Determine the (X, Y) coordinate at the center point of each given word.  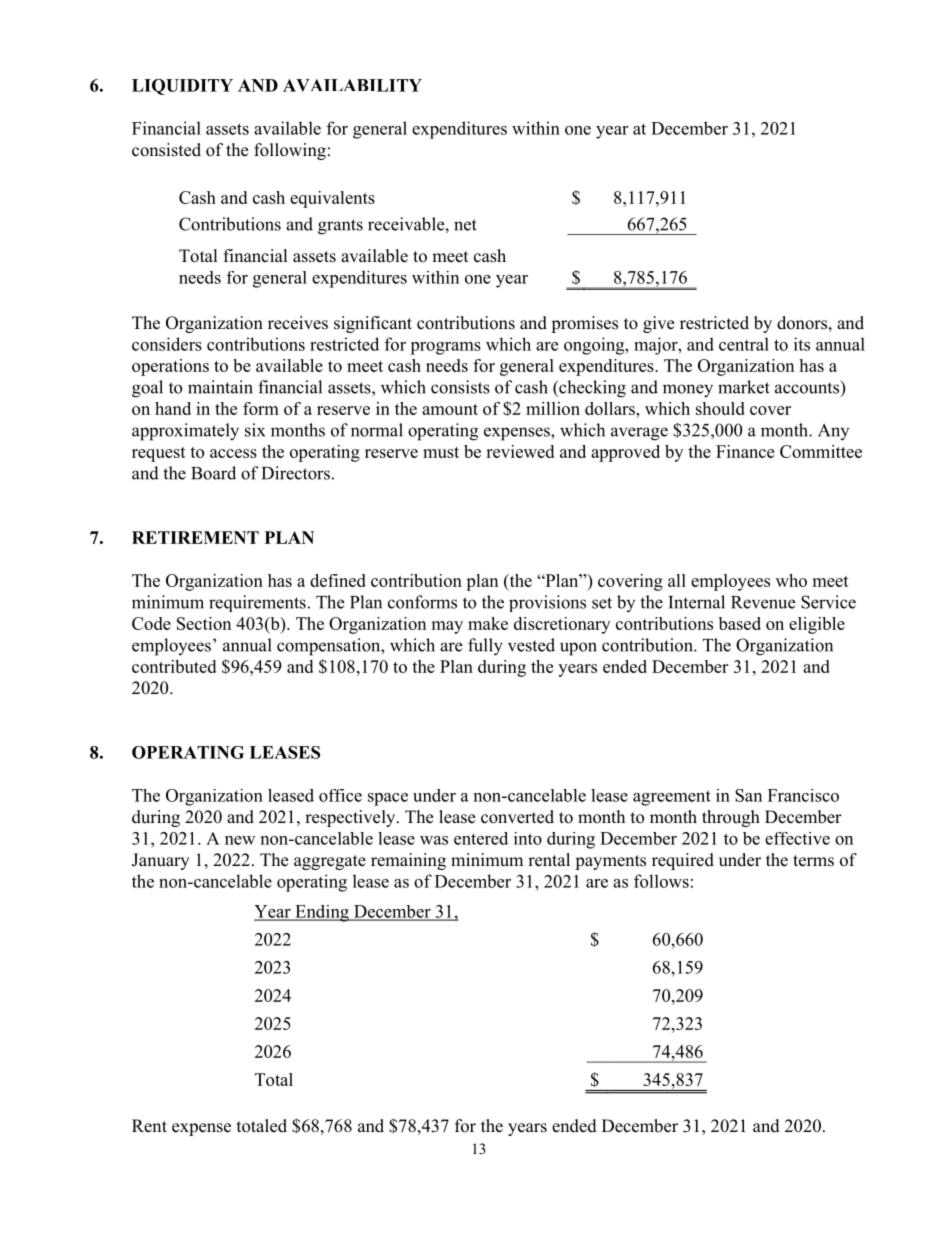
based (740, 623)
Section (204, 623)
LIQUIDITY (182, 87)
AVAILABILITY (352, 85)
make (488, 623)
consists (460, 387)
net (465, 225)
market (744, 387)
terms (813, 861)
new (240, 840)
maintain (220, 387)
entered (481, 838)
